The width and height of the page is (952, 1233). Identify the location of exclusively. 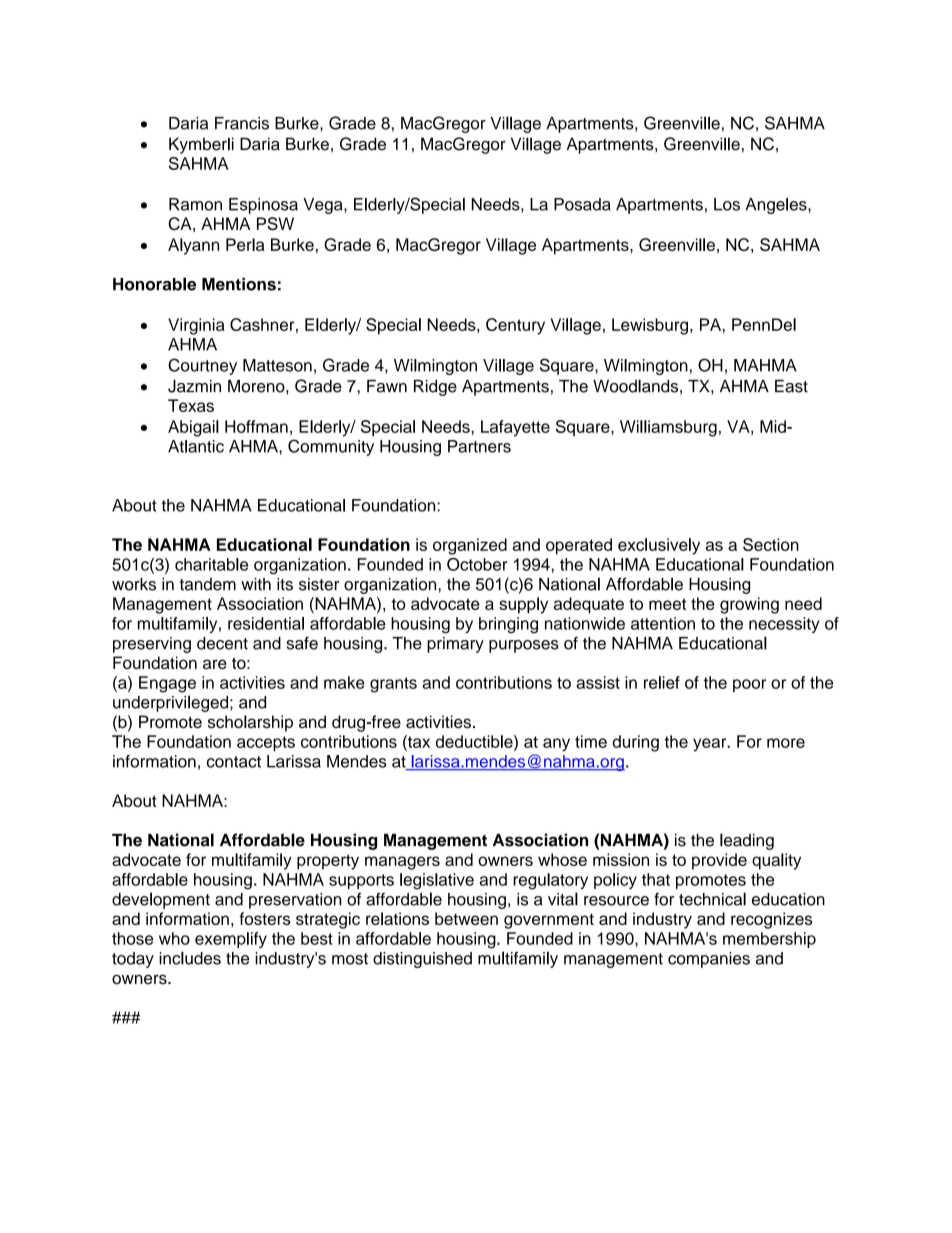
(659, 546).
